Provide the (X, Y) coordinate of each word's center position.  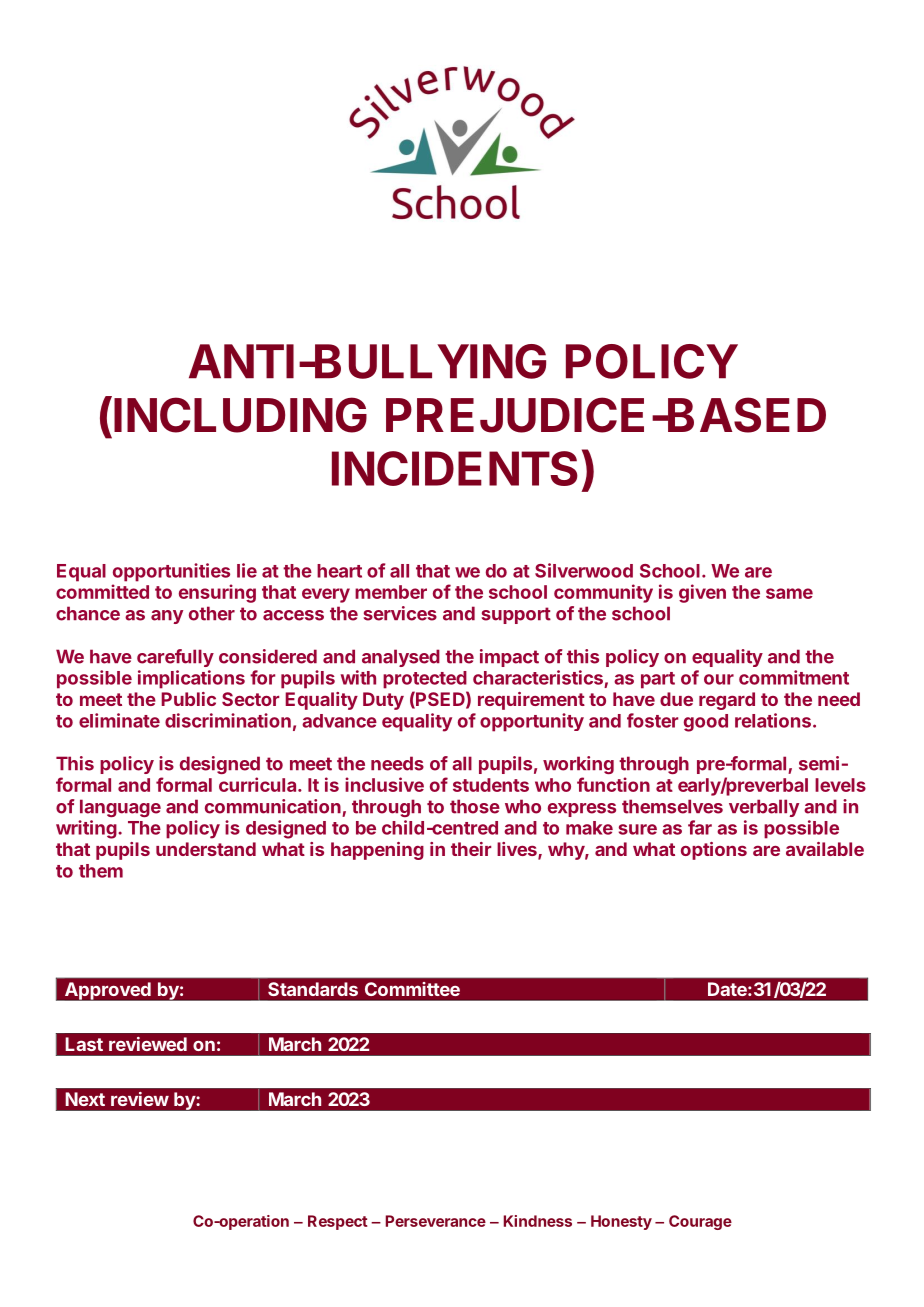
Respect (338, 1222)
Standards (313, 989)
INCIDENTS (455, 468)
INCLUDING (240, 415)
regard (727, 701)
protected (425, 680)
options (714, 851)
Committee (412, 989)
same (789, 593)
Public (188, 699)
